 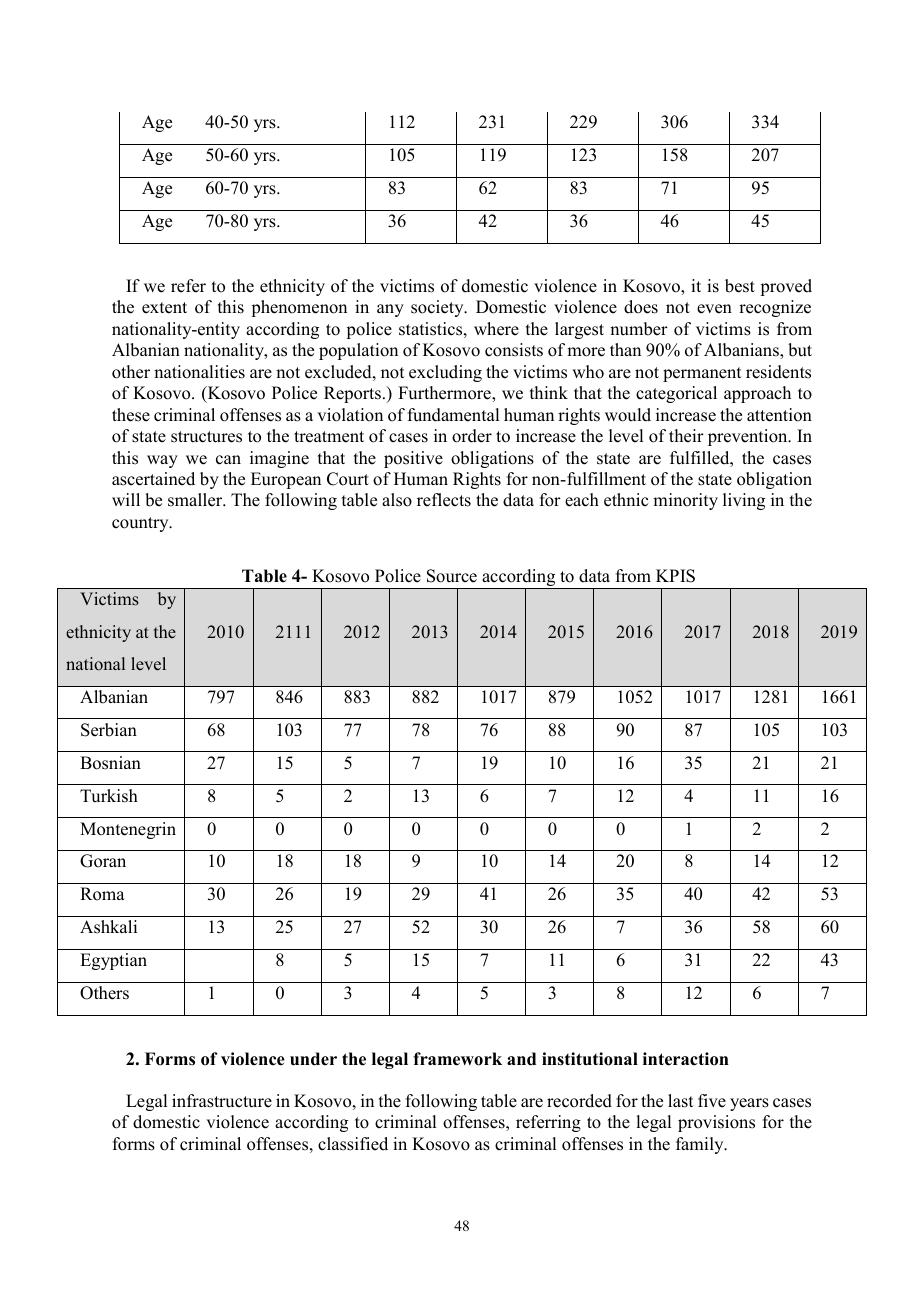 I want to click on reflects, so click(x=444, y=500).
